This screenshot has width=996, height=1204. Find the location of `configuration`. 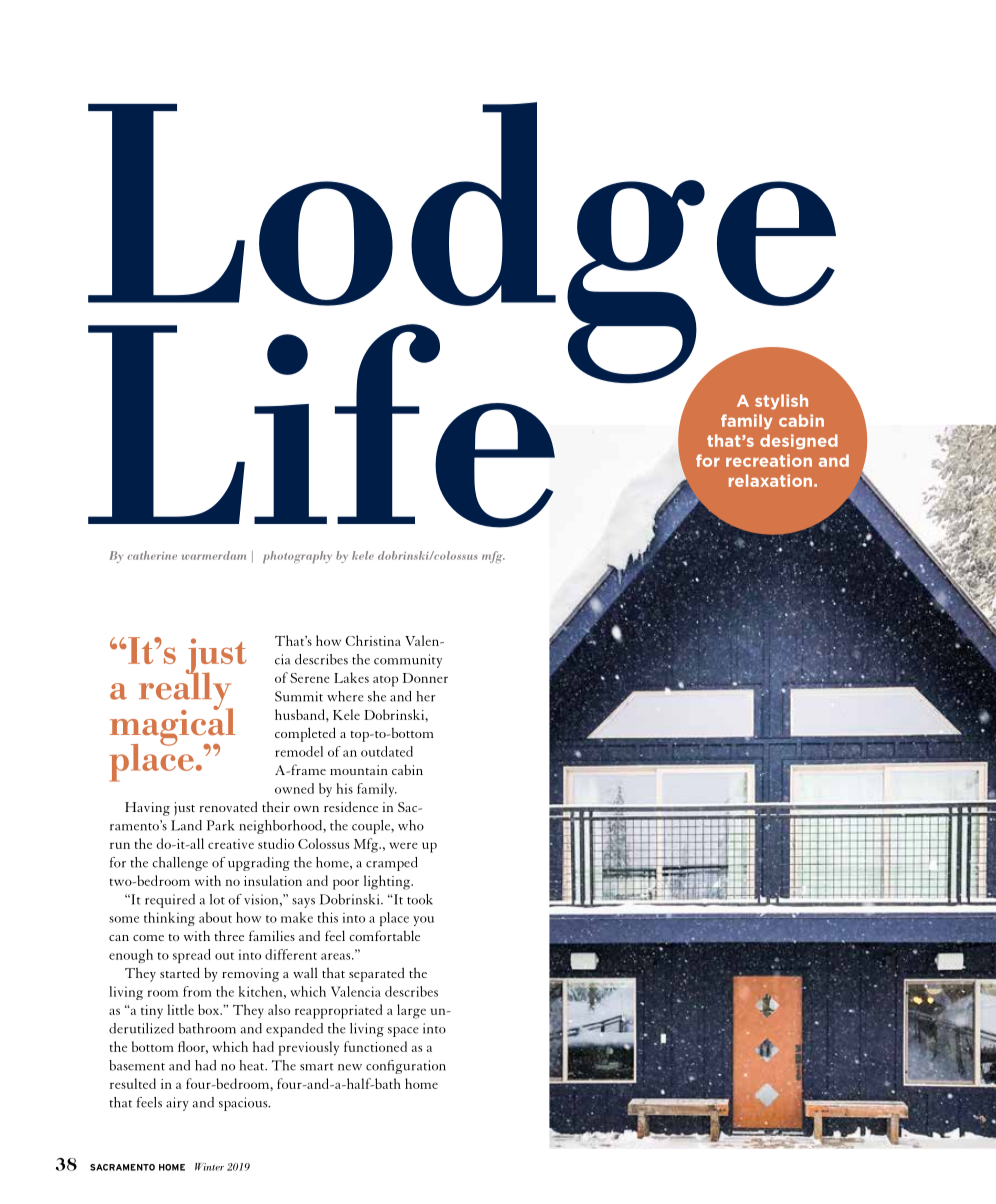

configuration is located at coordinates (406, 1067).
